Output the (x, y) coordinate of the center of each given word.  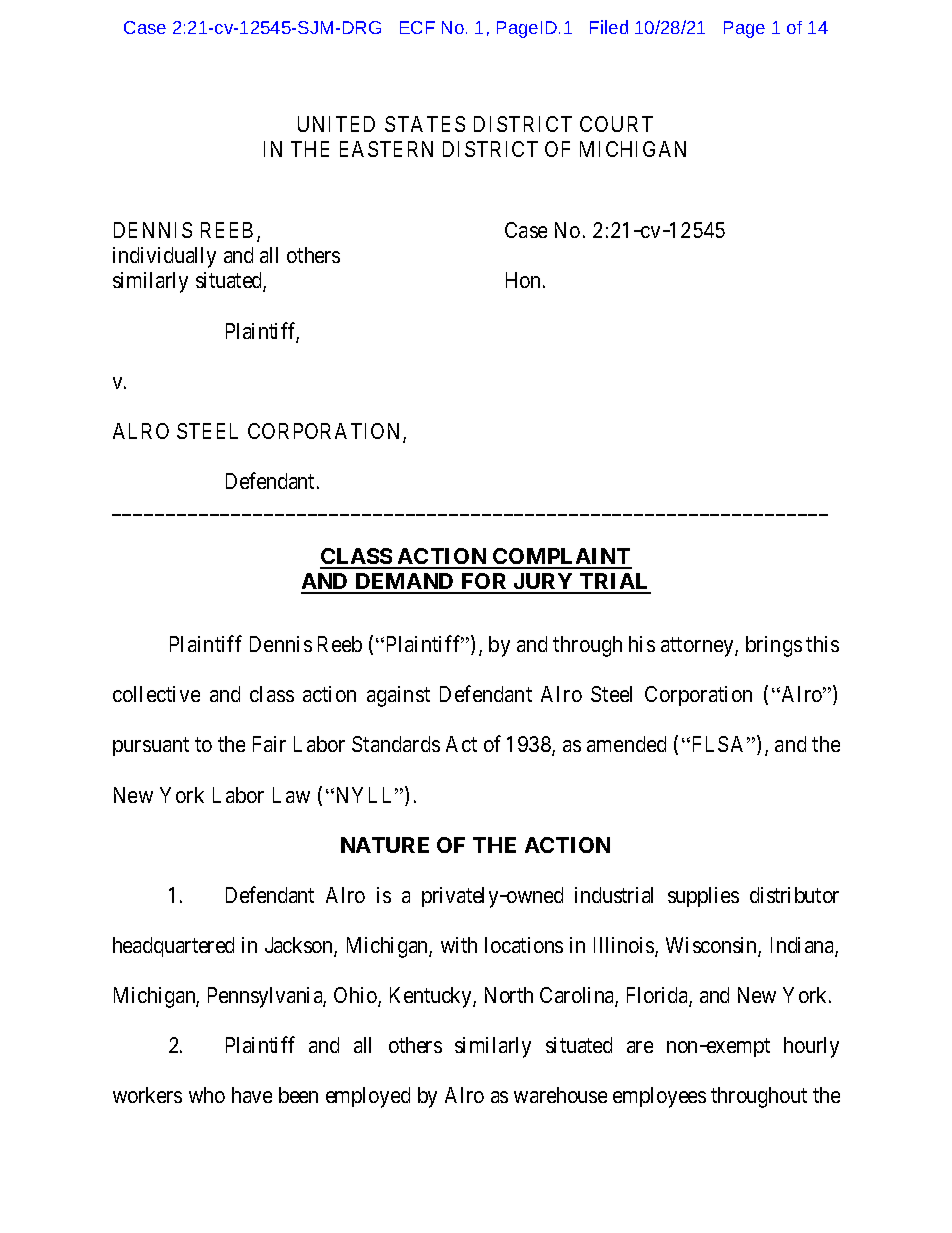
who (207, 1095)
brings (774, 646)
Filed (609, 27)
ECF (417, 27)
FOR (484, 583)
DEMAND (404, 583)
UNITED (336, 124)
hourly (811, 1047)
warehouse (560, 1095)
